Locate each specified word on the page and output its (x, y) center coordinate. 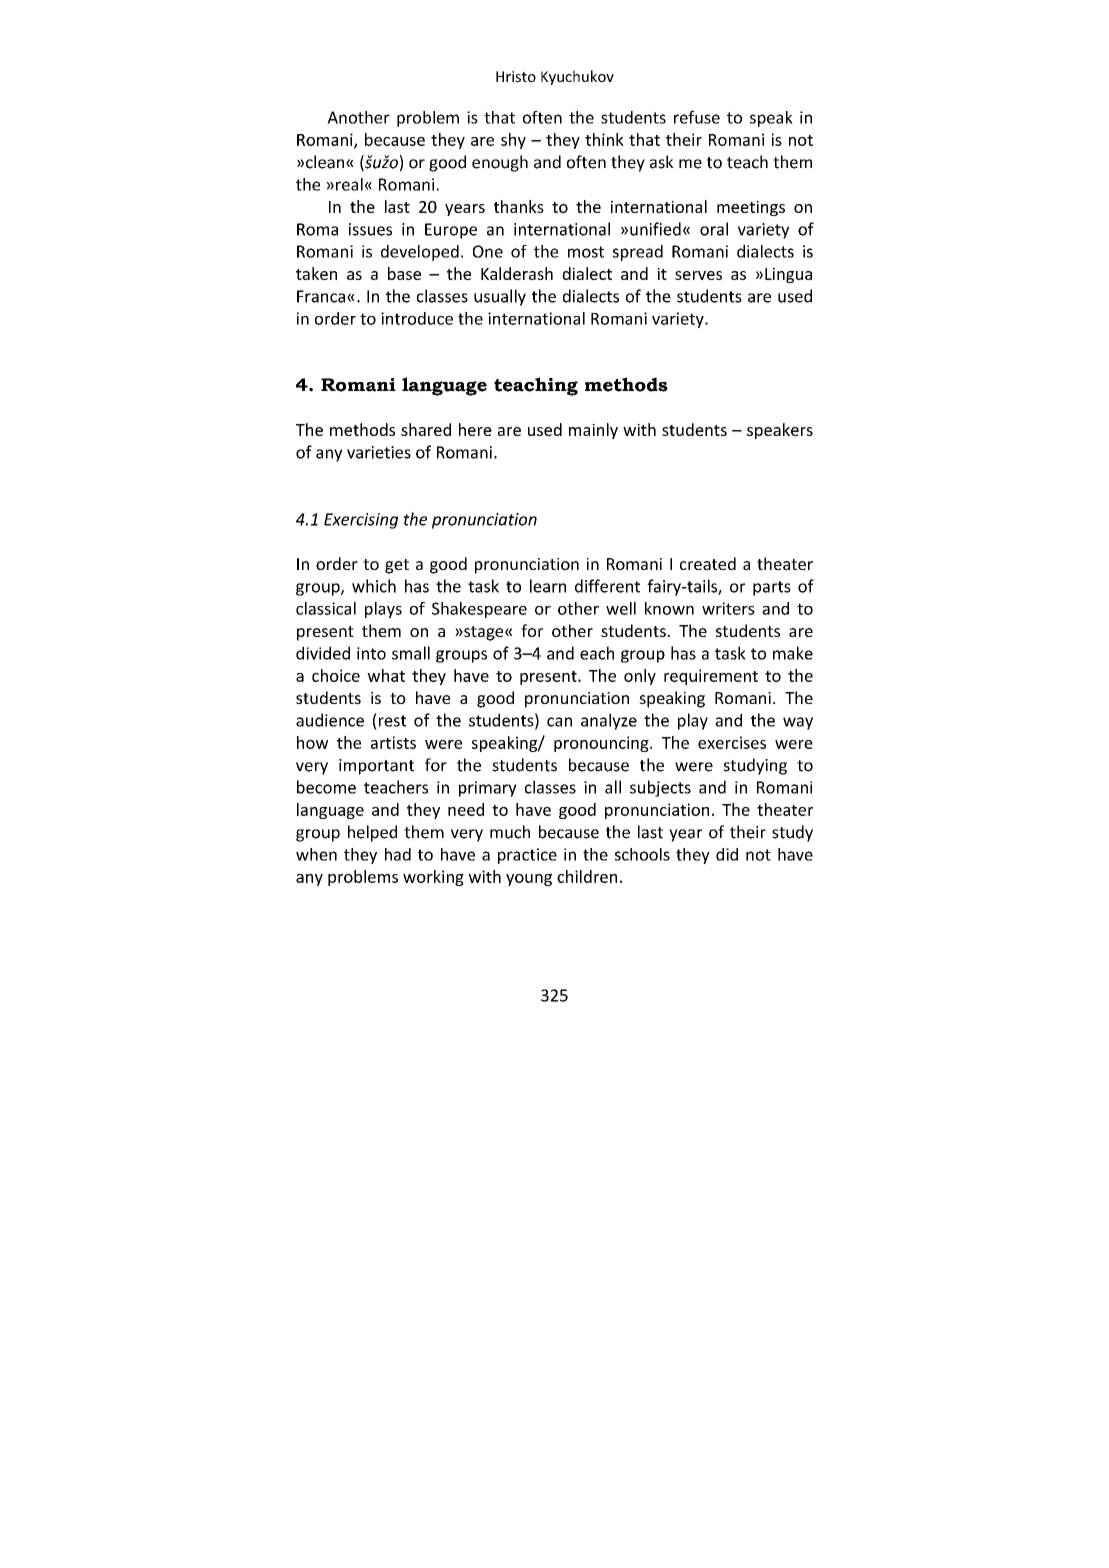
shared (426, 429)
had (398, 854)
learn (548, 586)
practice (527, 856)
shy (513, 141)
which (374, 586)
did (727, 854)
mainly (593, 431)
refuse (697, 117)
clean (326, 162)
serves (698, 275)
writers (728, 608)
